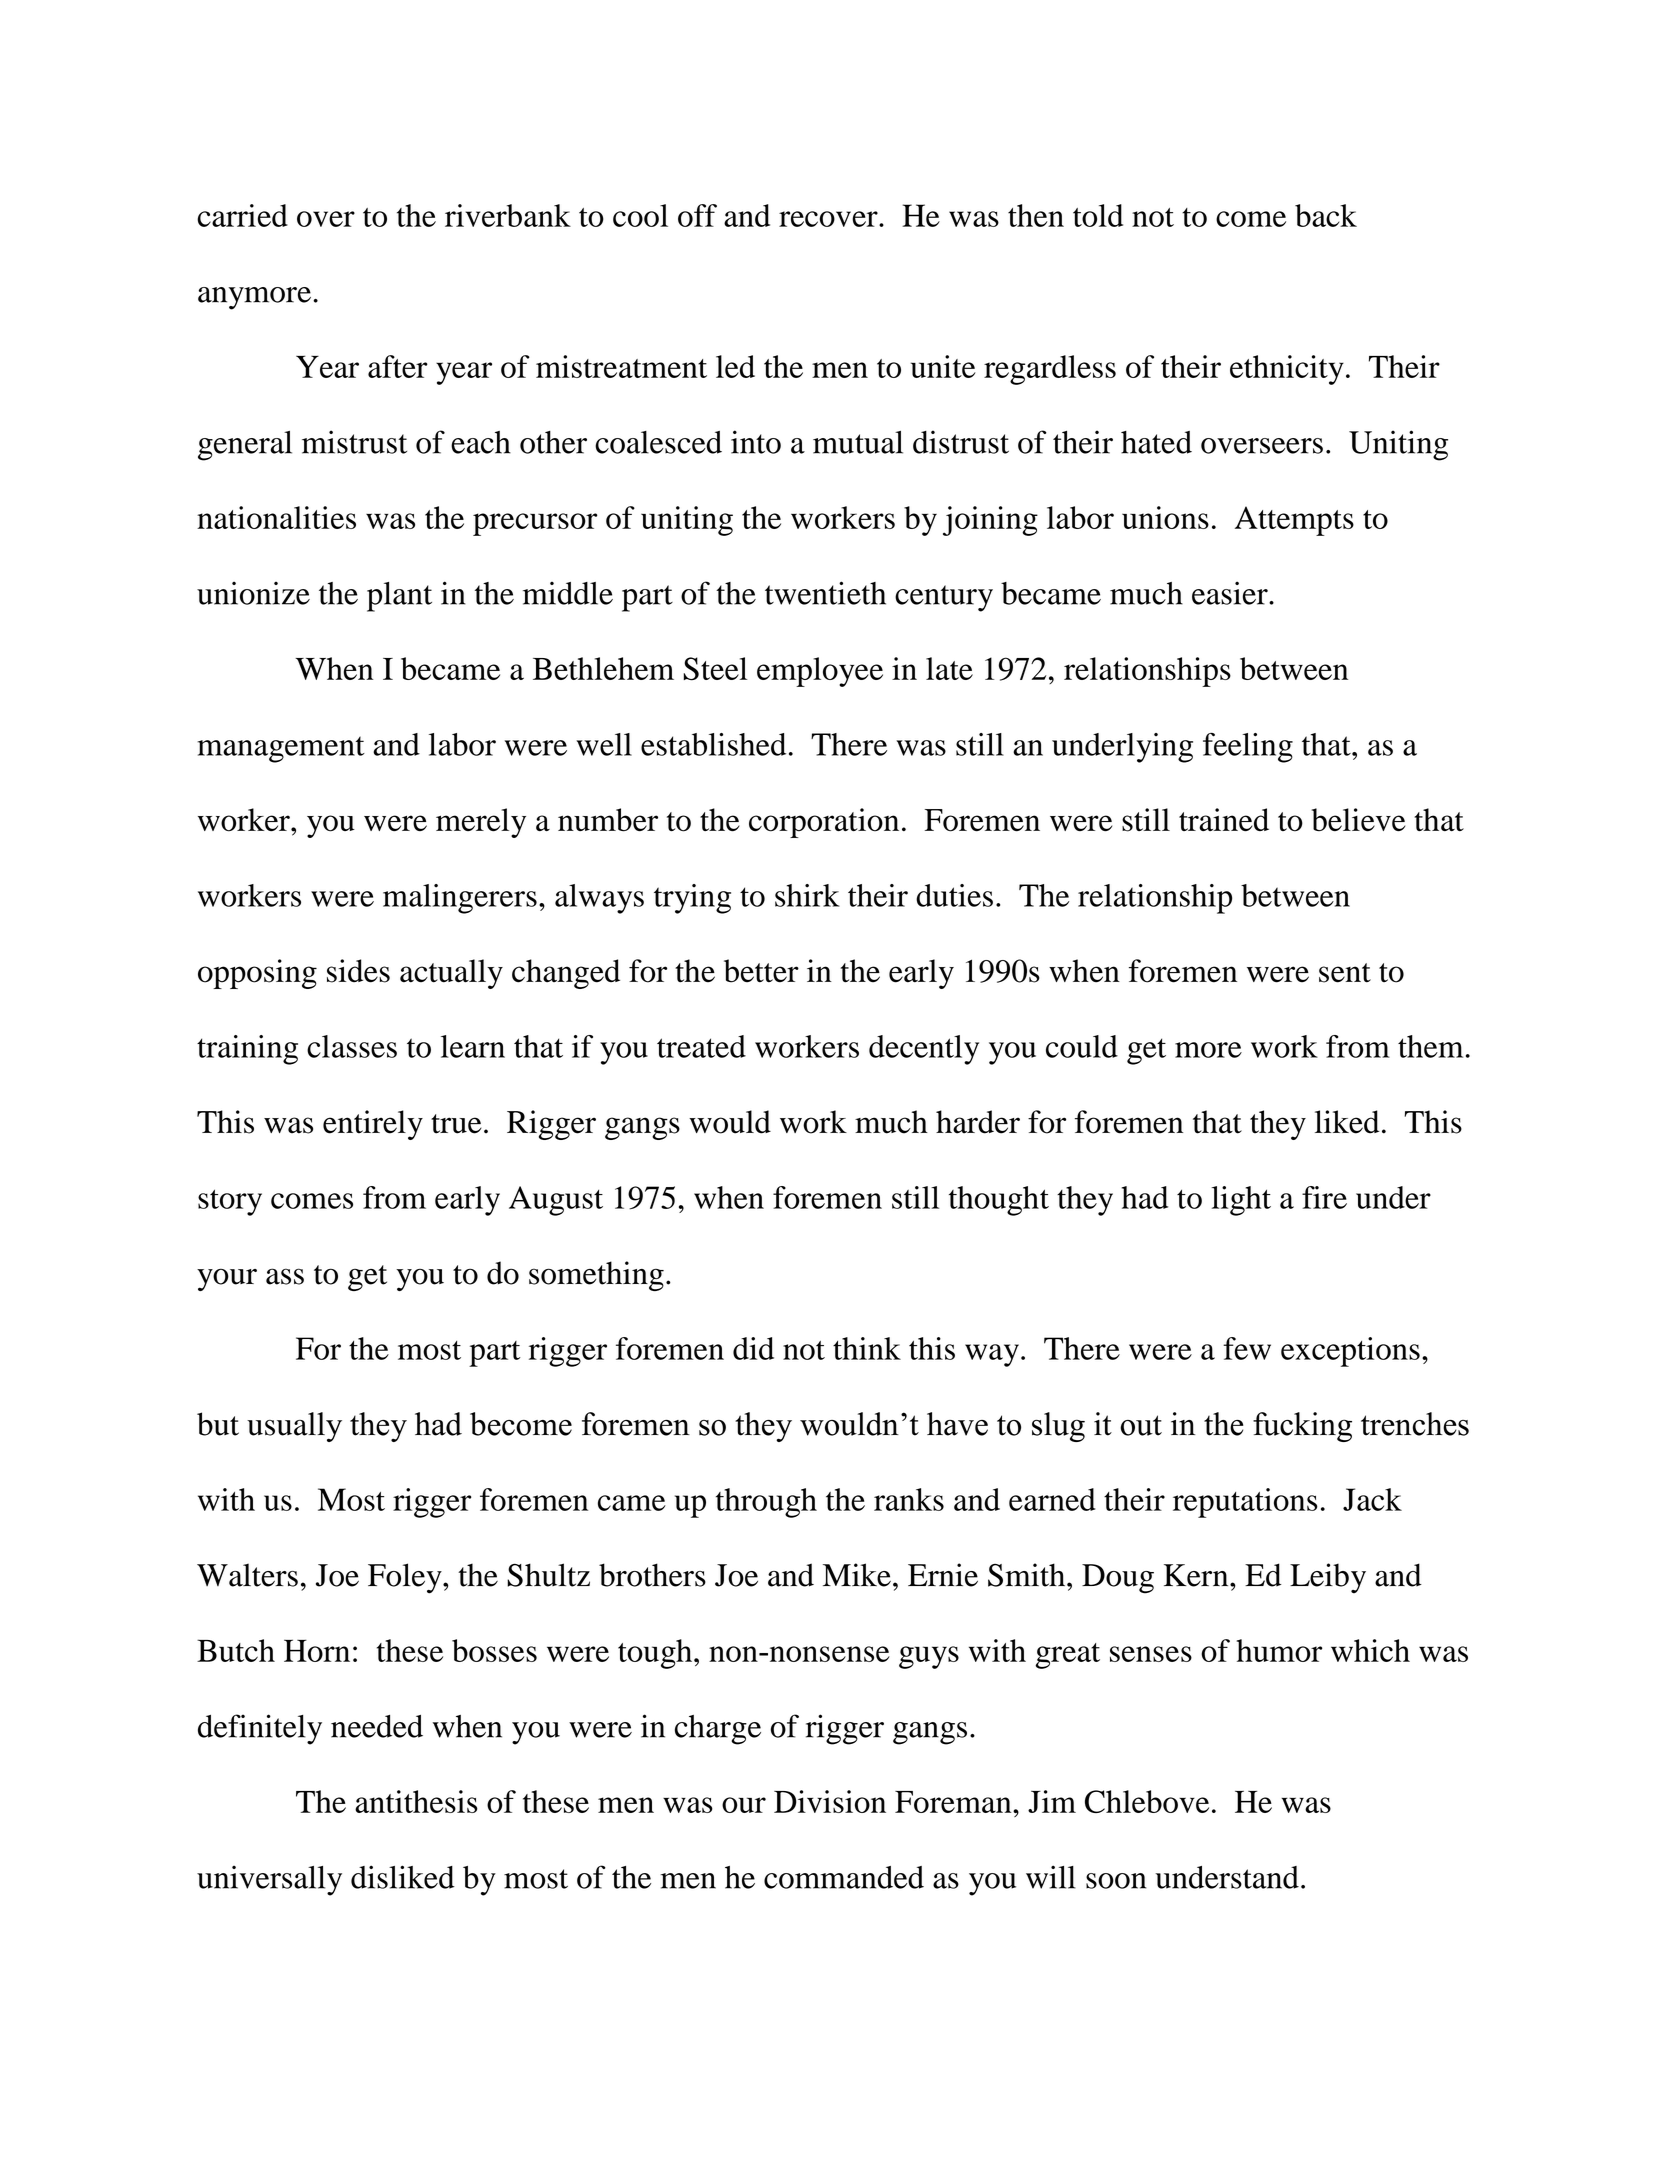 The height and width of the screenshot is (2167, 1674). What do you see at coordinates (830, 1801) in the screenshot?
I see `Division` at bounding box center [830, 1801].
